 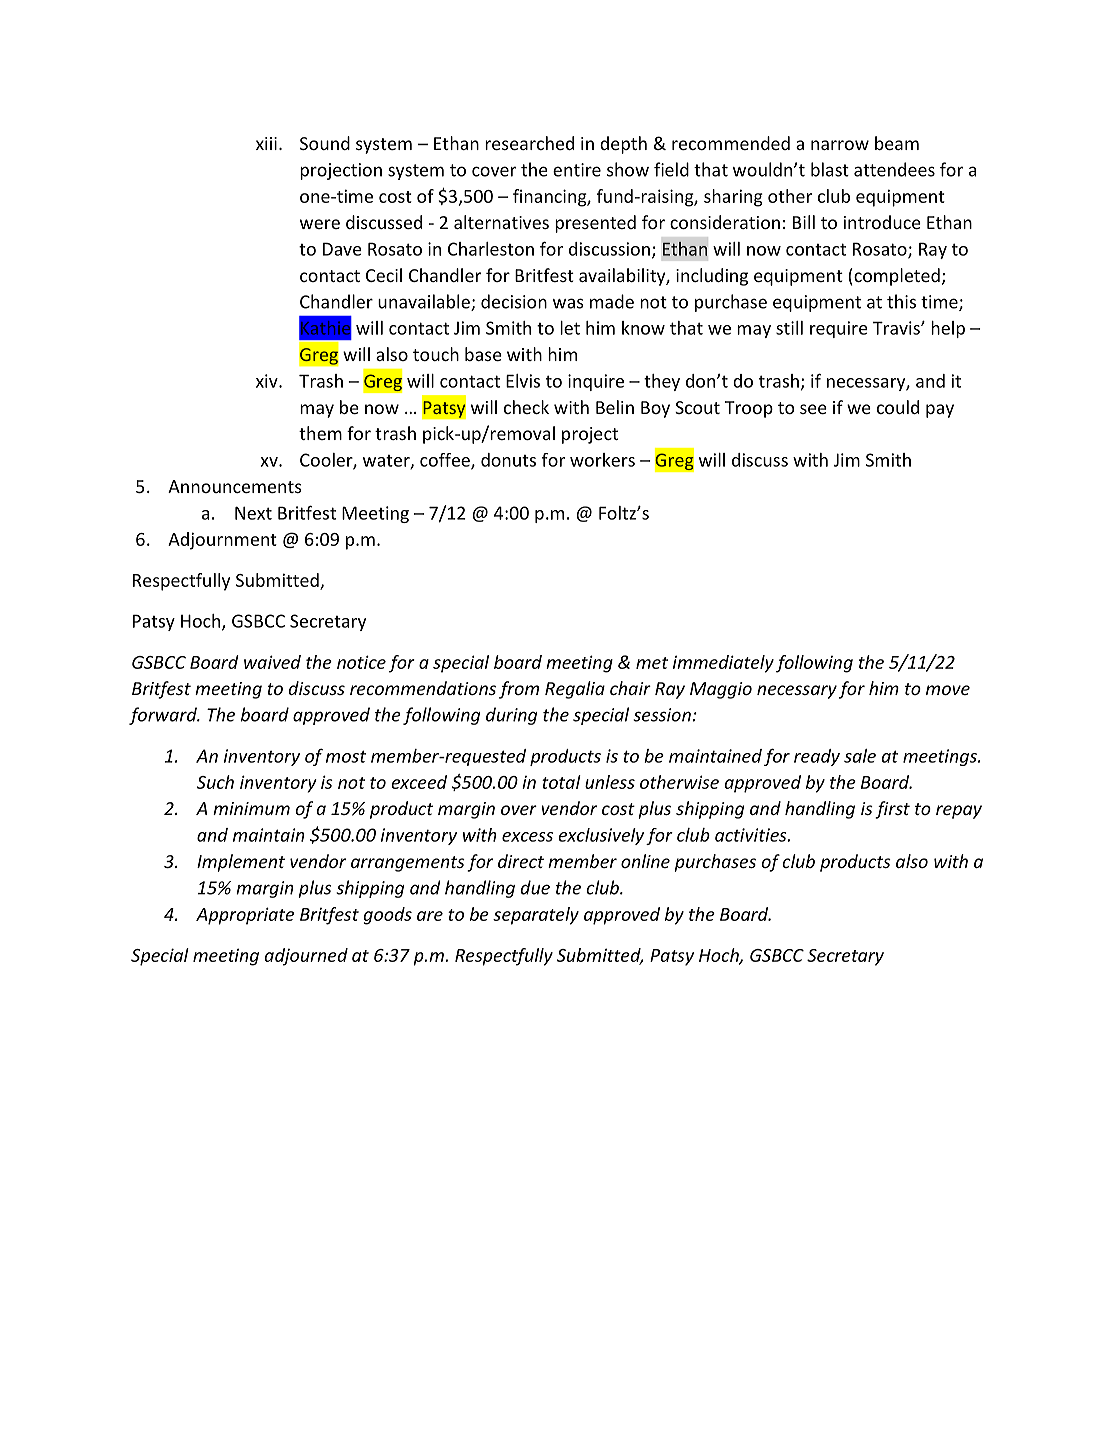 I want to click on xiii, so click(x=266, y=143).
